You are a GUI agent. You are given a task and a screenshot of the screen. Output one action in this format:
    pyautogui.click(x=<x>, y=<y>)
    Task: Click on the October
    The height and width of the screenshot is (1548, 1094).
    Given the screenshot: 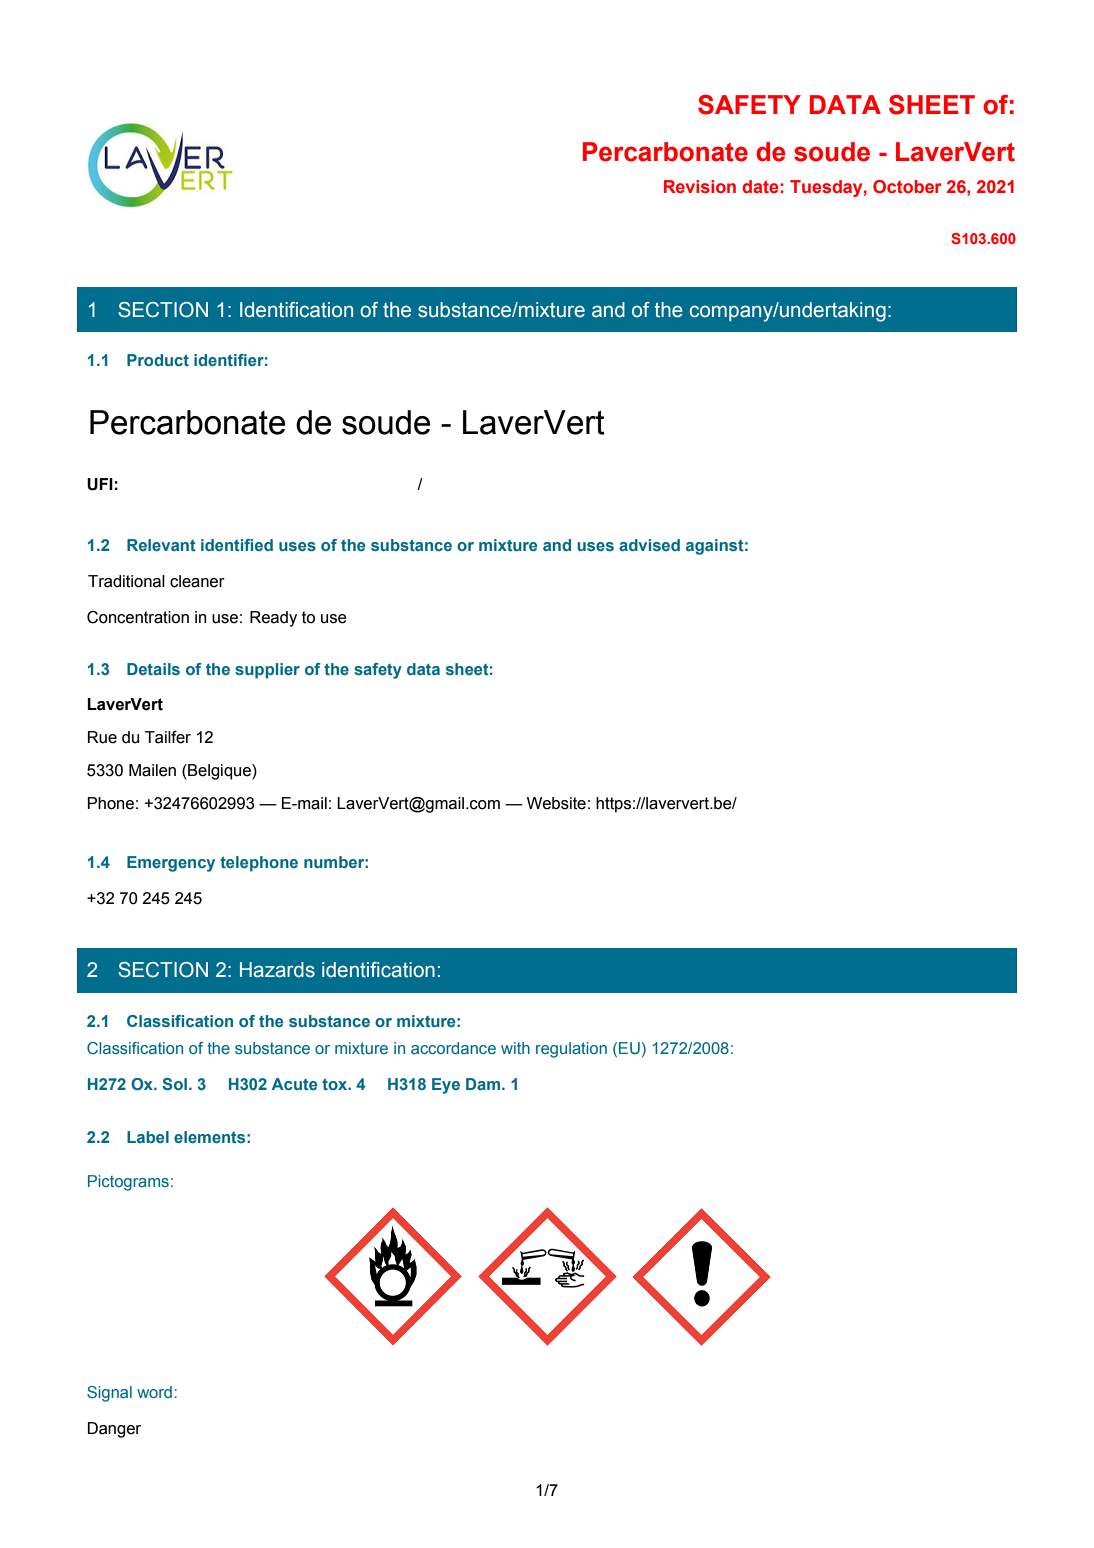 What is the action you would take?
    pyautogui.click(x=907, y=186)
